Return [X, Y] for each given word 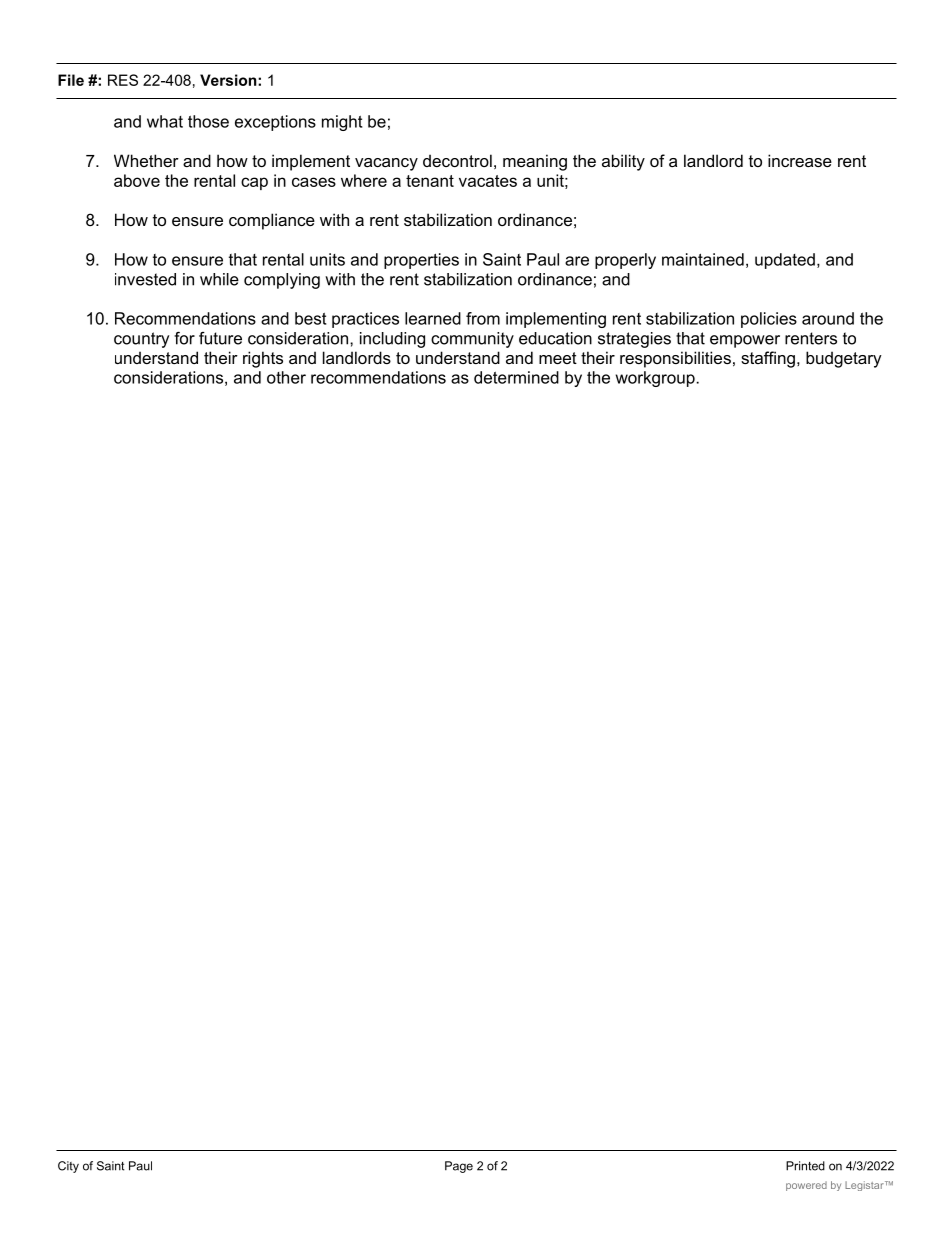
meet [558, 358]
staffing [768, 359]
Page [459, 1167]
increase [800, 160]
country [141, 340]
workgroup [656, 379]
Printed [805, 1166]
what [165, 121]
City [68, 1167]
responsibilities [675, 359]
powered [806, 1186]
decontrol [457, 160]
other [286, 377]
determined [516, 377]
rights [263, 359]
